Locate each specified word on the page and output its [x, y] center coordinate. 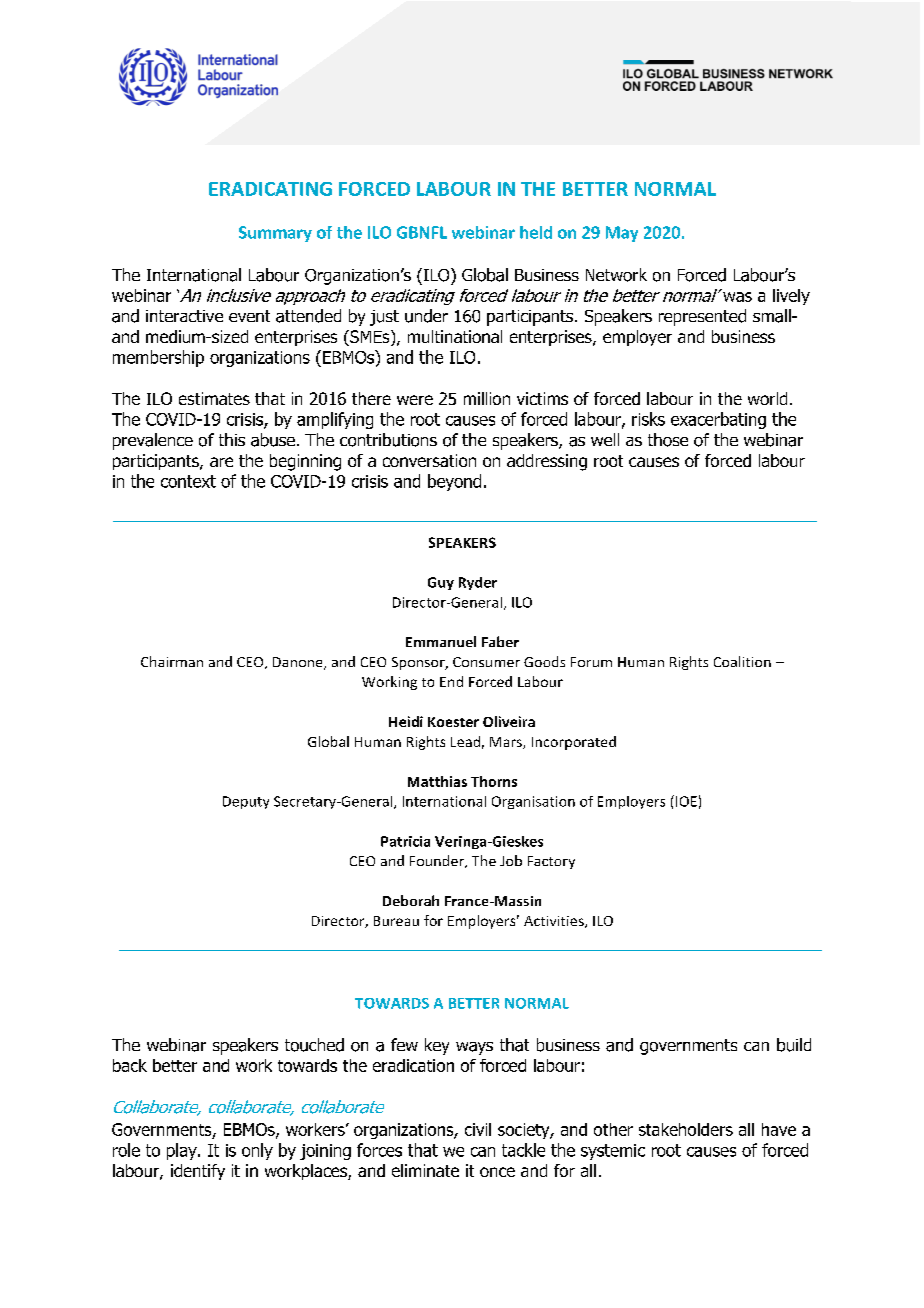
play [183, 1151]
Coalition [742, 661]
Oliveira [509, 721]
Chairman [172, 661]
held [536, 232]
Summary [275, 234]
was [737, 297]
